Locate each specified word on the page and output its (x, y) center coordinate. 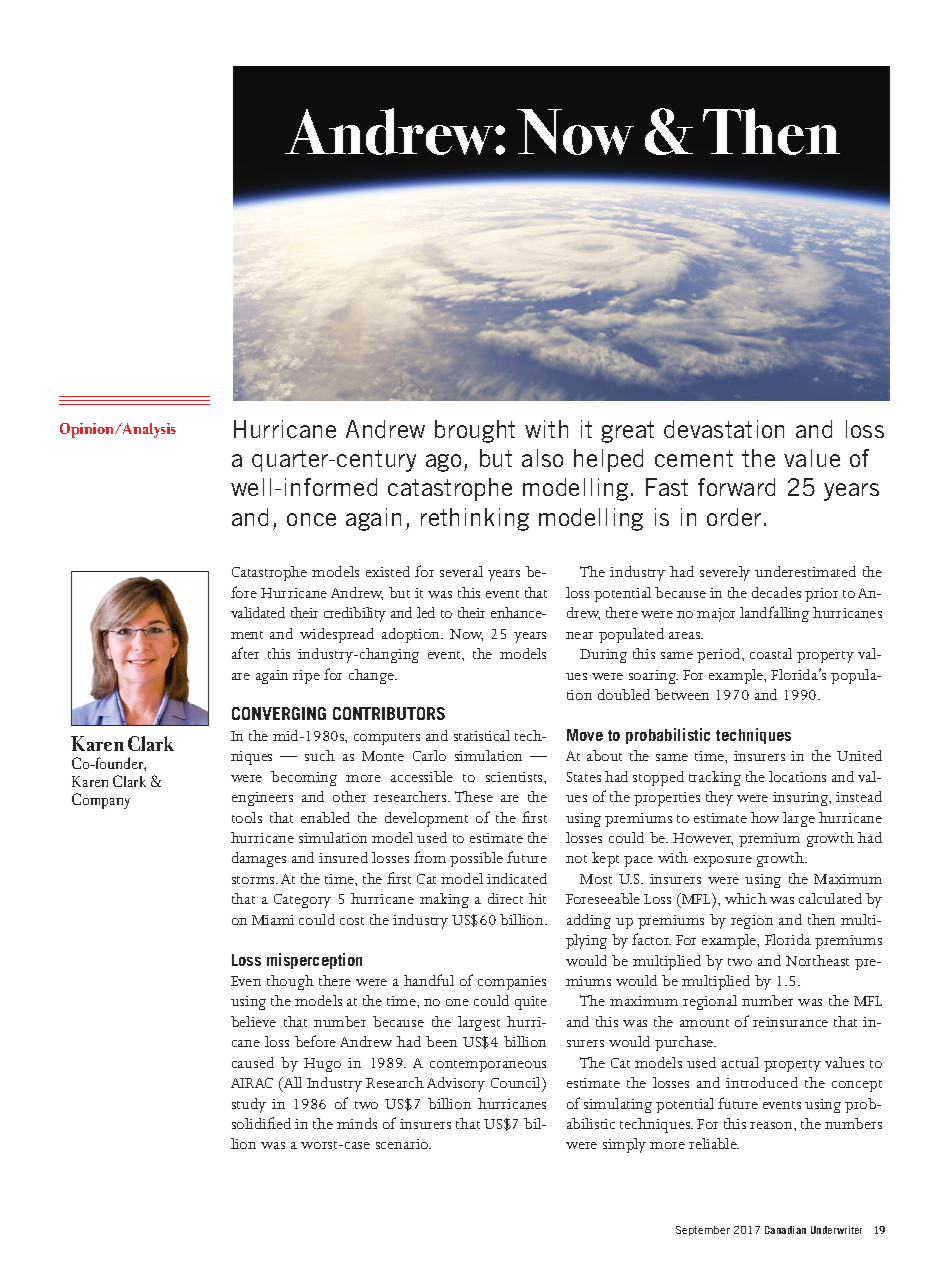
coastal (771, 653)
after (245, 653)
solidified (261, 1123)
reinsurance (790, 1022)
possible (476, 859)
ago (443, 463)
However (703, 839)
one (457, 1002)
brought (475, 431)
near (579, 635)
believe (253, 1021)
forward (736, 487)
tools (247, 817)
